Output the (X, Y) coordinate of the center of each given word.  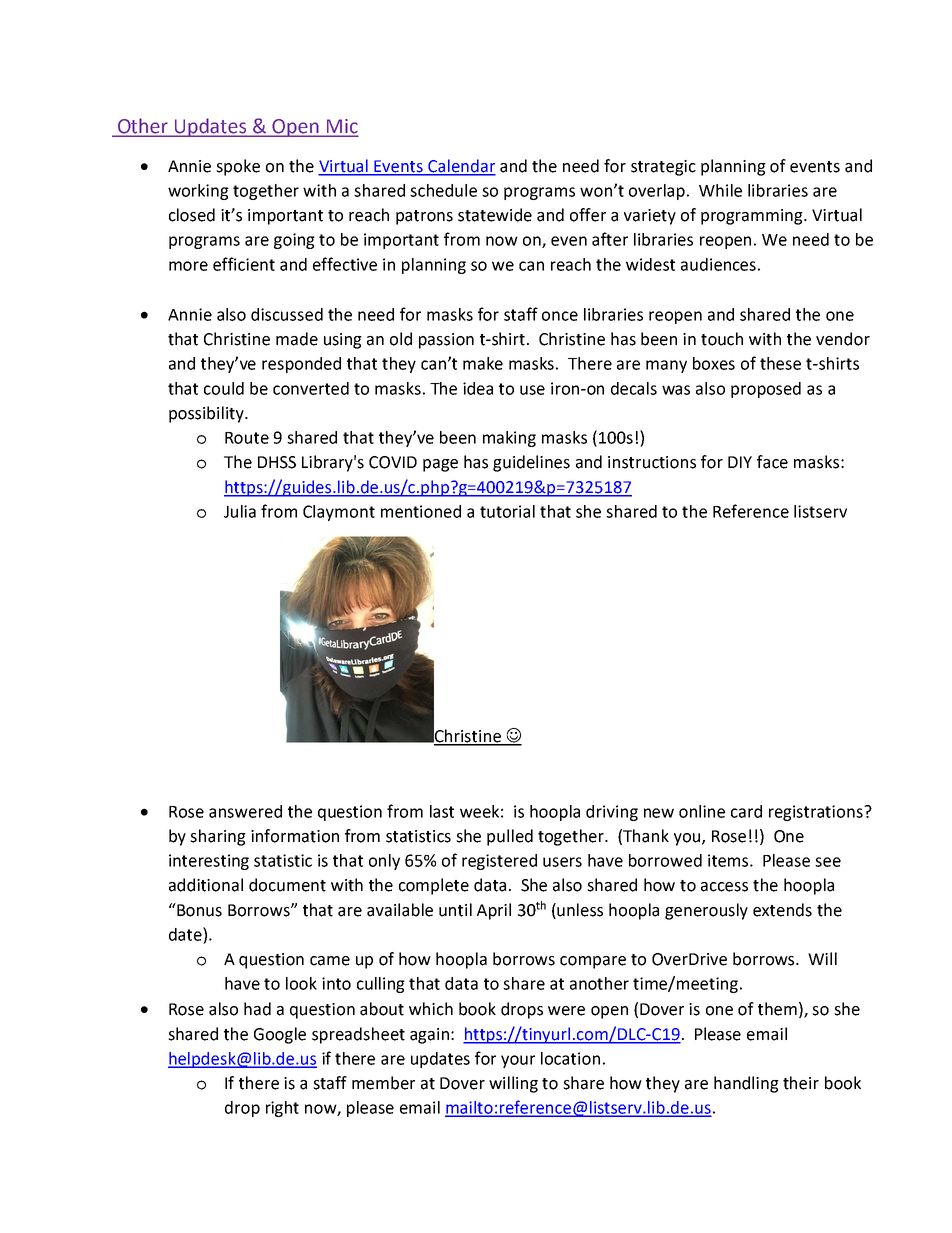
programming (753, 217)
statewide (495, 215)
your (518, 1061)
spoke (238, 167)
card (746, 811)
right (282, 1109)
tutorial (507, 511)
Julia (240, 511)
